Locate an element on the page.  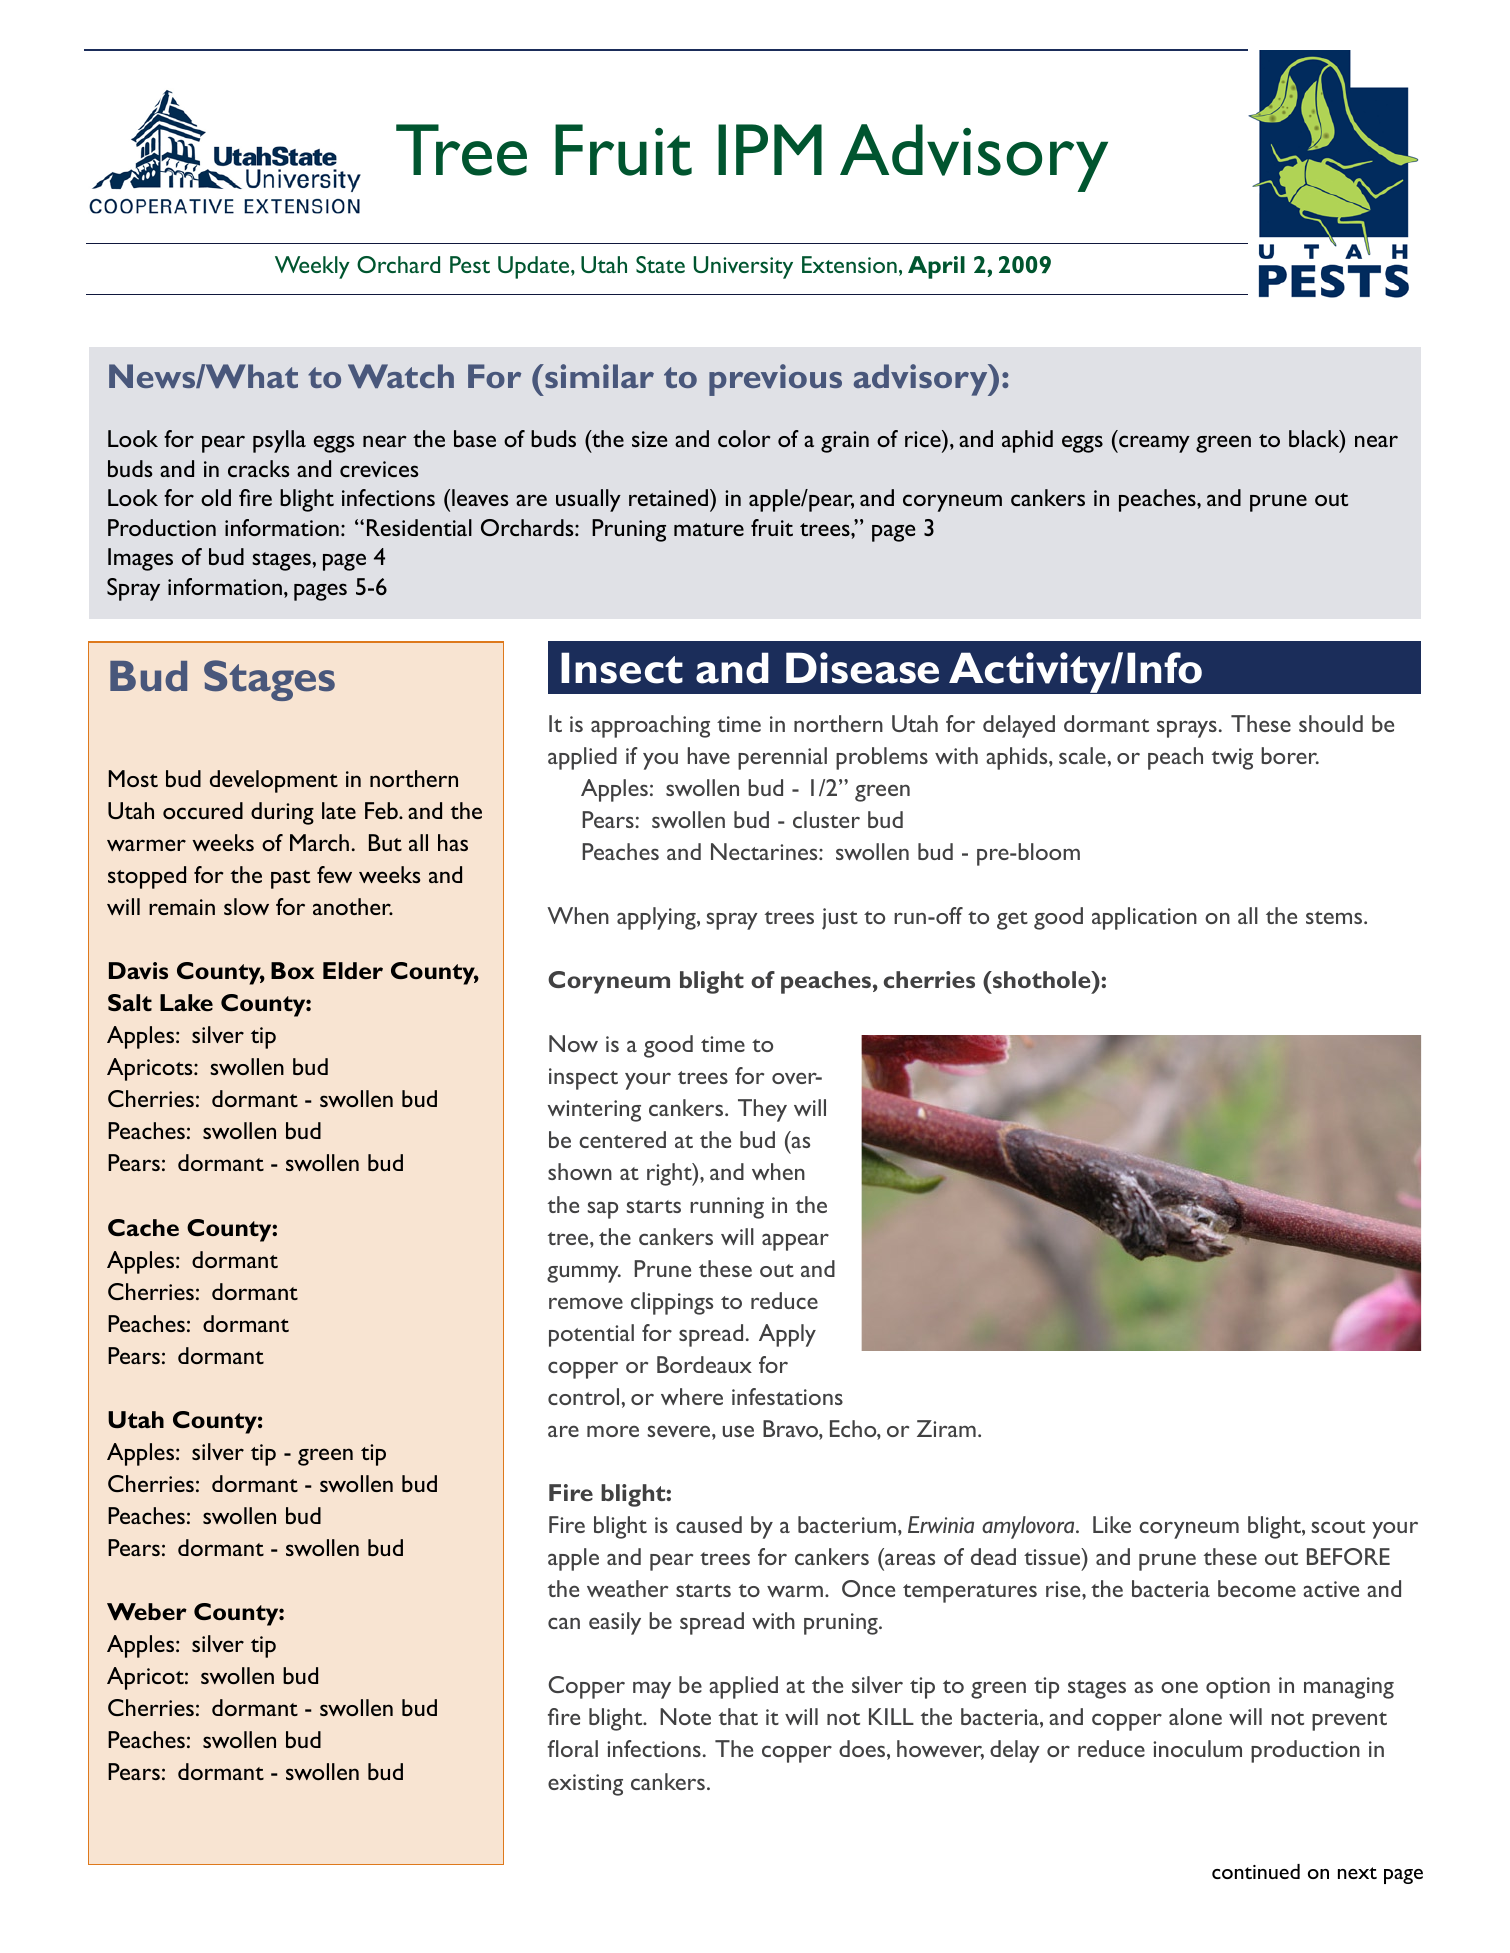
that is located at coordinates (738, 1716).
